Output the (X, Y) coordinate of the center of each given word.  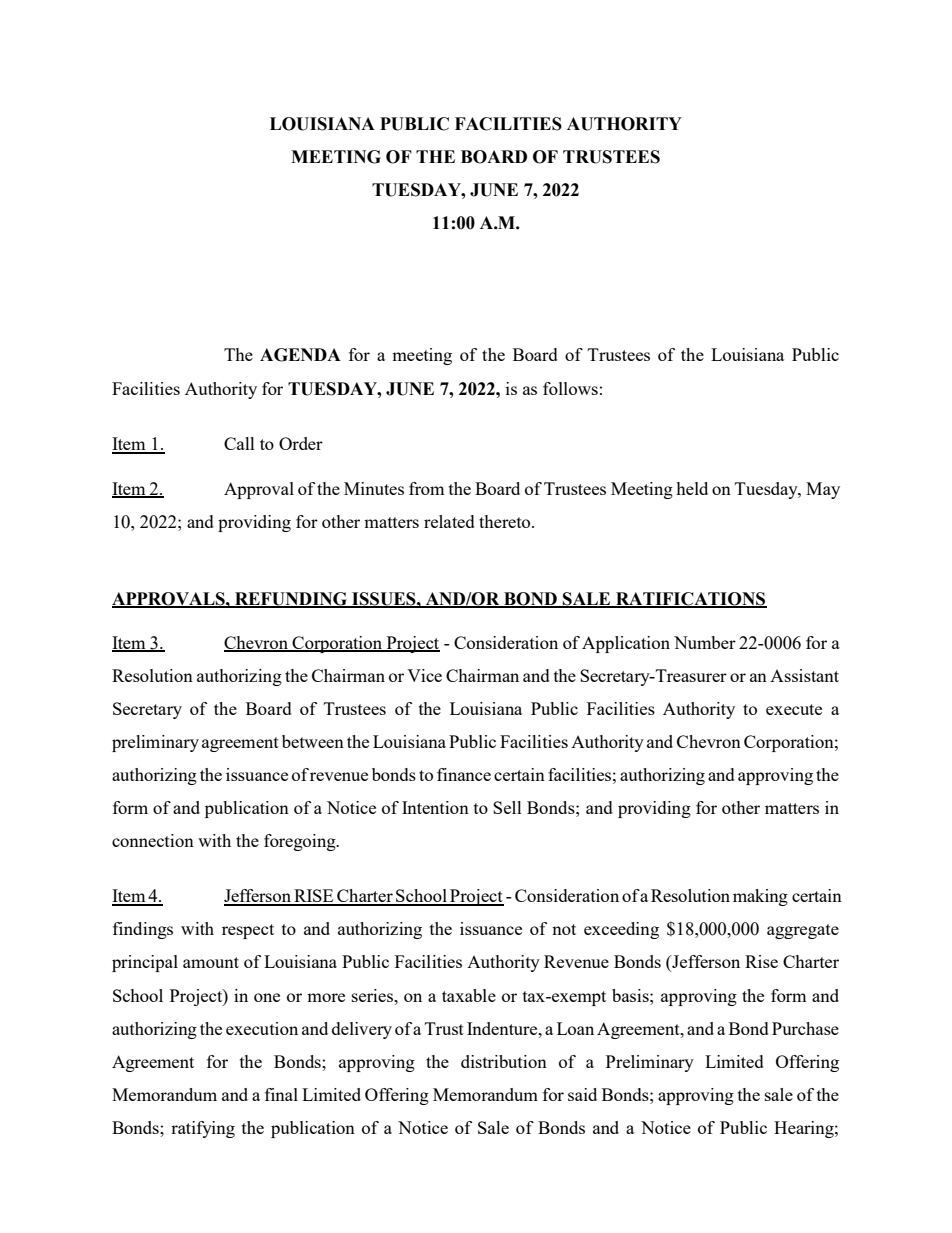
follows (570, 388)
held (692, 488)
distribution (504, 1061)
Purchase (805, 1028)
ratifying (203, 1129)
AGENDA (300, 355)
